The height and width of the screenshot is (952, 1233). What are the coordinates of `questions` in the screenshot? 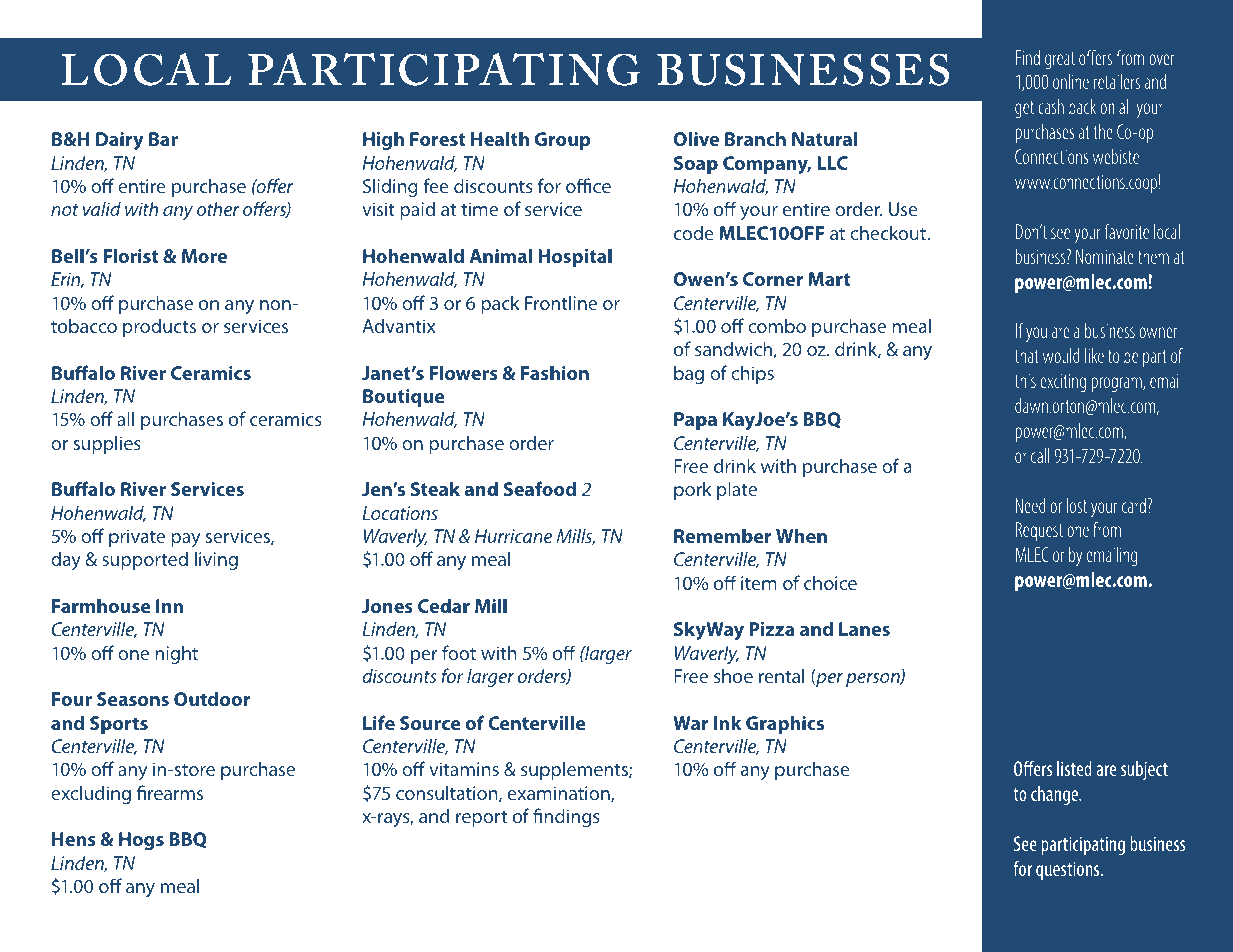 It's located at (1069, 871).
